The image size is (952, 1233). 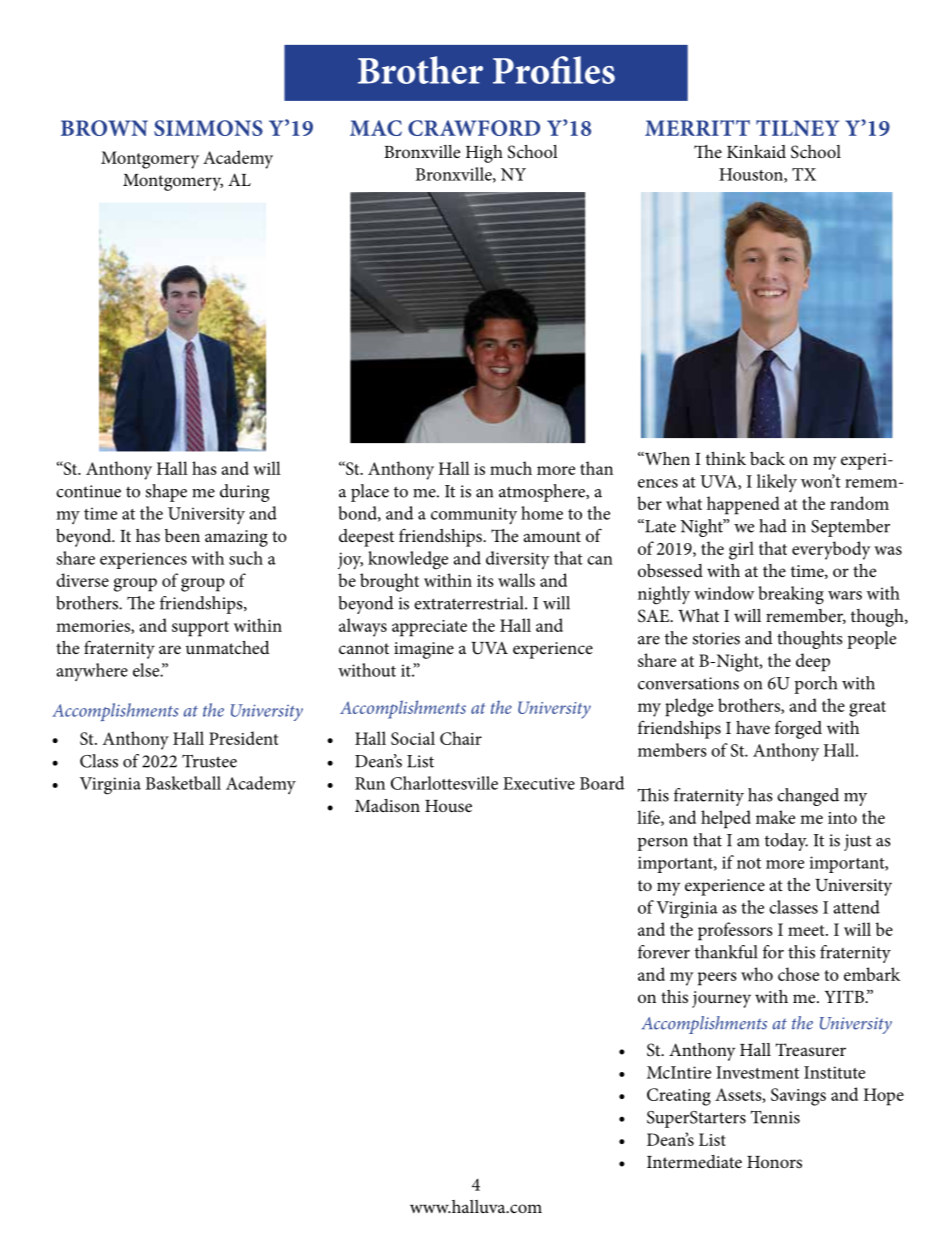 What do you see at coordinates (679, 1097) in the page?
I see `Creating` at bounding box center [679, 1097].
